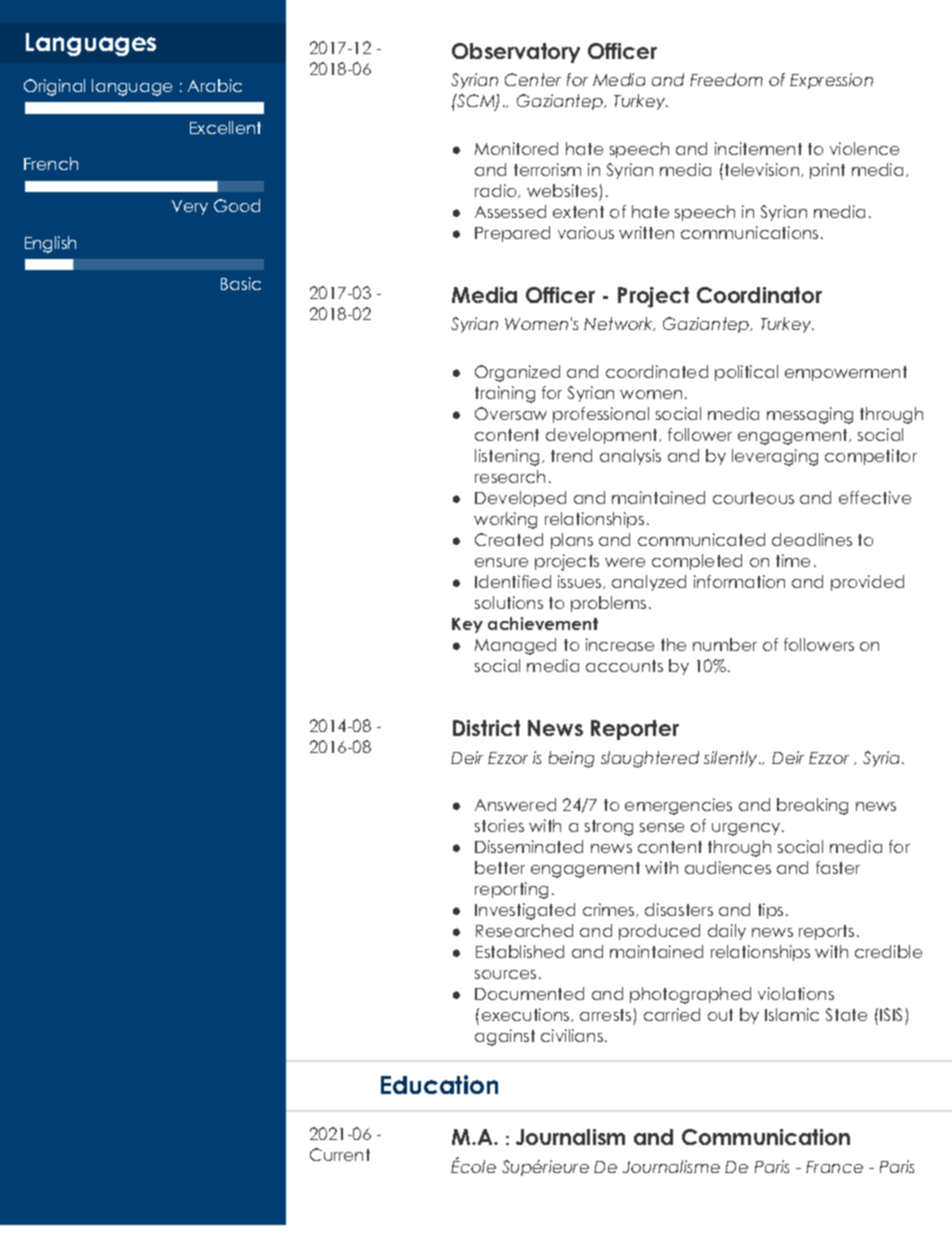 This page has width=952, height=1233. Describe the element at coordinates (499, 825) in the page. I see `stories` at that location.
